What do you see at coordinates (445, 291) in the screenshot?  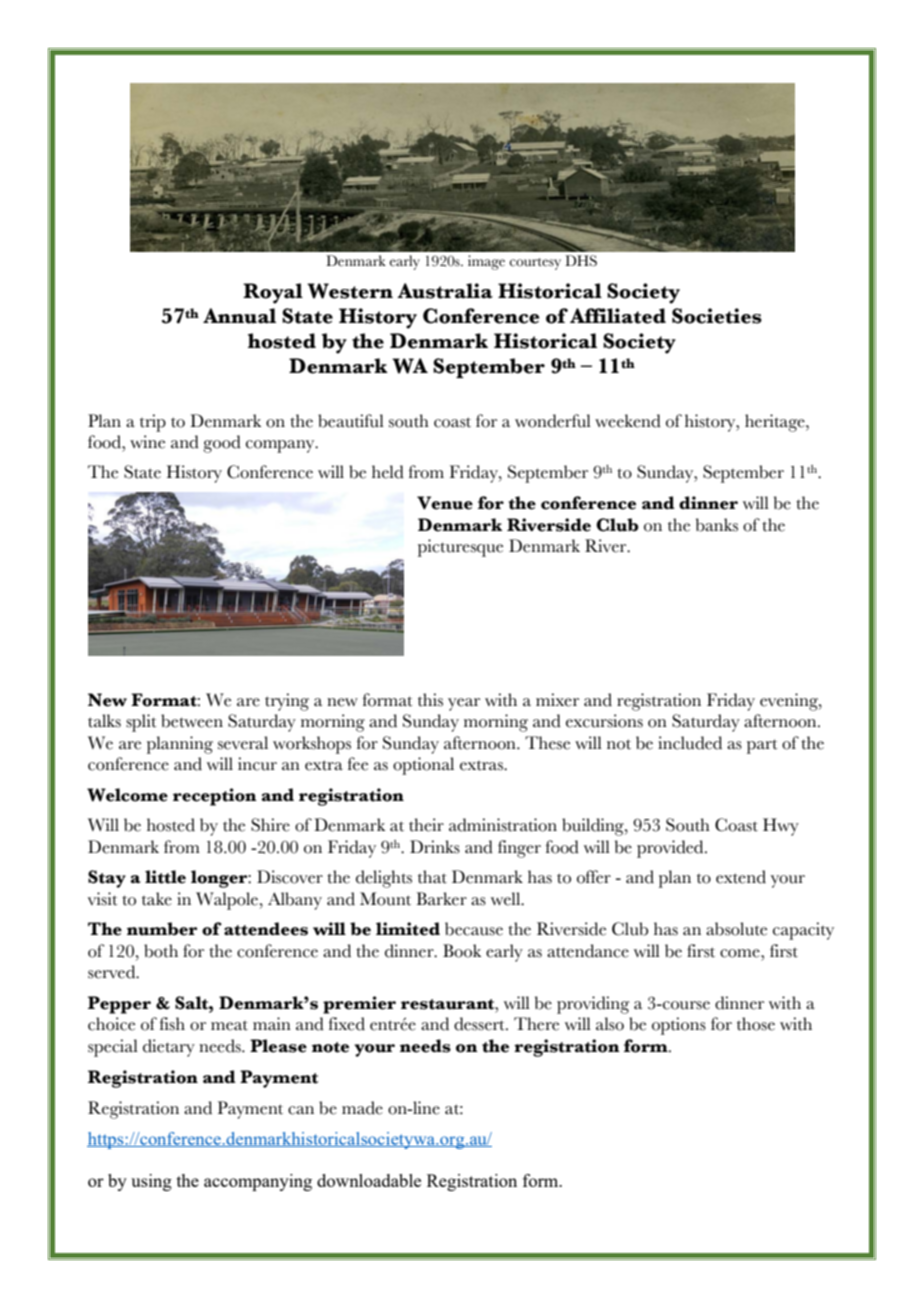 I see `Australia` at bounding box center [445, 291].
